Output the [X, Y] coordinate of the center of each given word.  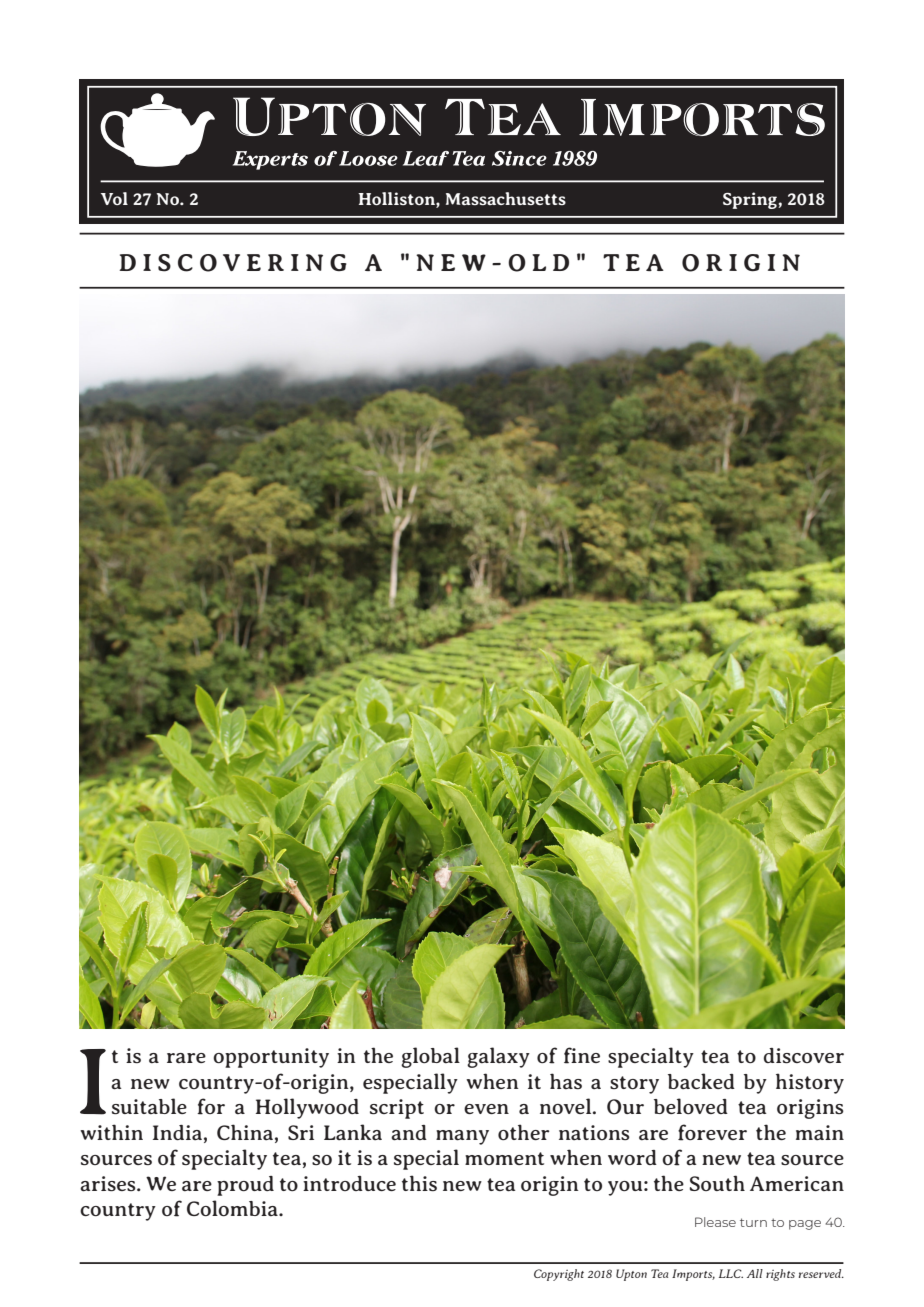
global [430, 1057]
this [419, 1183]
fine [582, 1055]
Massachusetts [506, 199]
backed [701, 1081]
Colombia [233, 1208]
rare [186, 1058]
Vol [114, 198]
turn [753, 1222]
